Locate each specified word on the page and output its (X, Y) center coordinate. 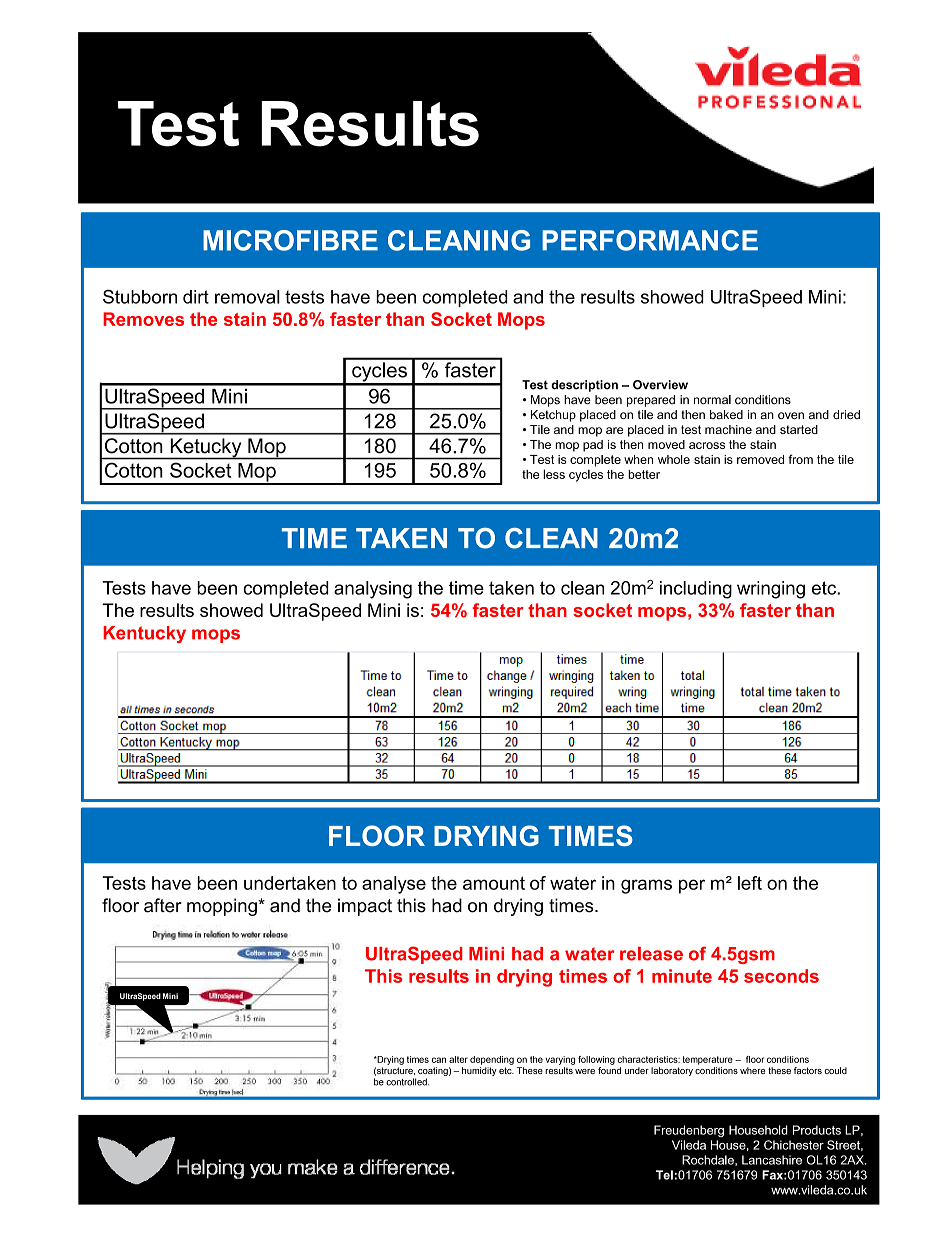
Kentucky (144, 634)
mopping (223, 907)
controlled (407, 1082)
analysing (373, 590)
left (750, 883)
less (554, 474)
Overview (660, 385)
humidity (479, 1071)
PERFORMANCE (650, 240)
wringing (771, 590)
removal (247, 297)
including (696, 590)
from (800, 459)
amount (494, 883)
